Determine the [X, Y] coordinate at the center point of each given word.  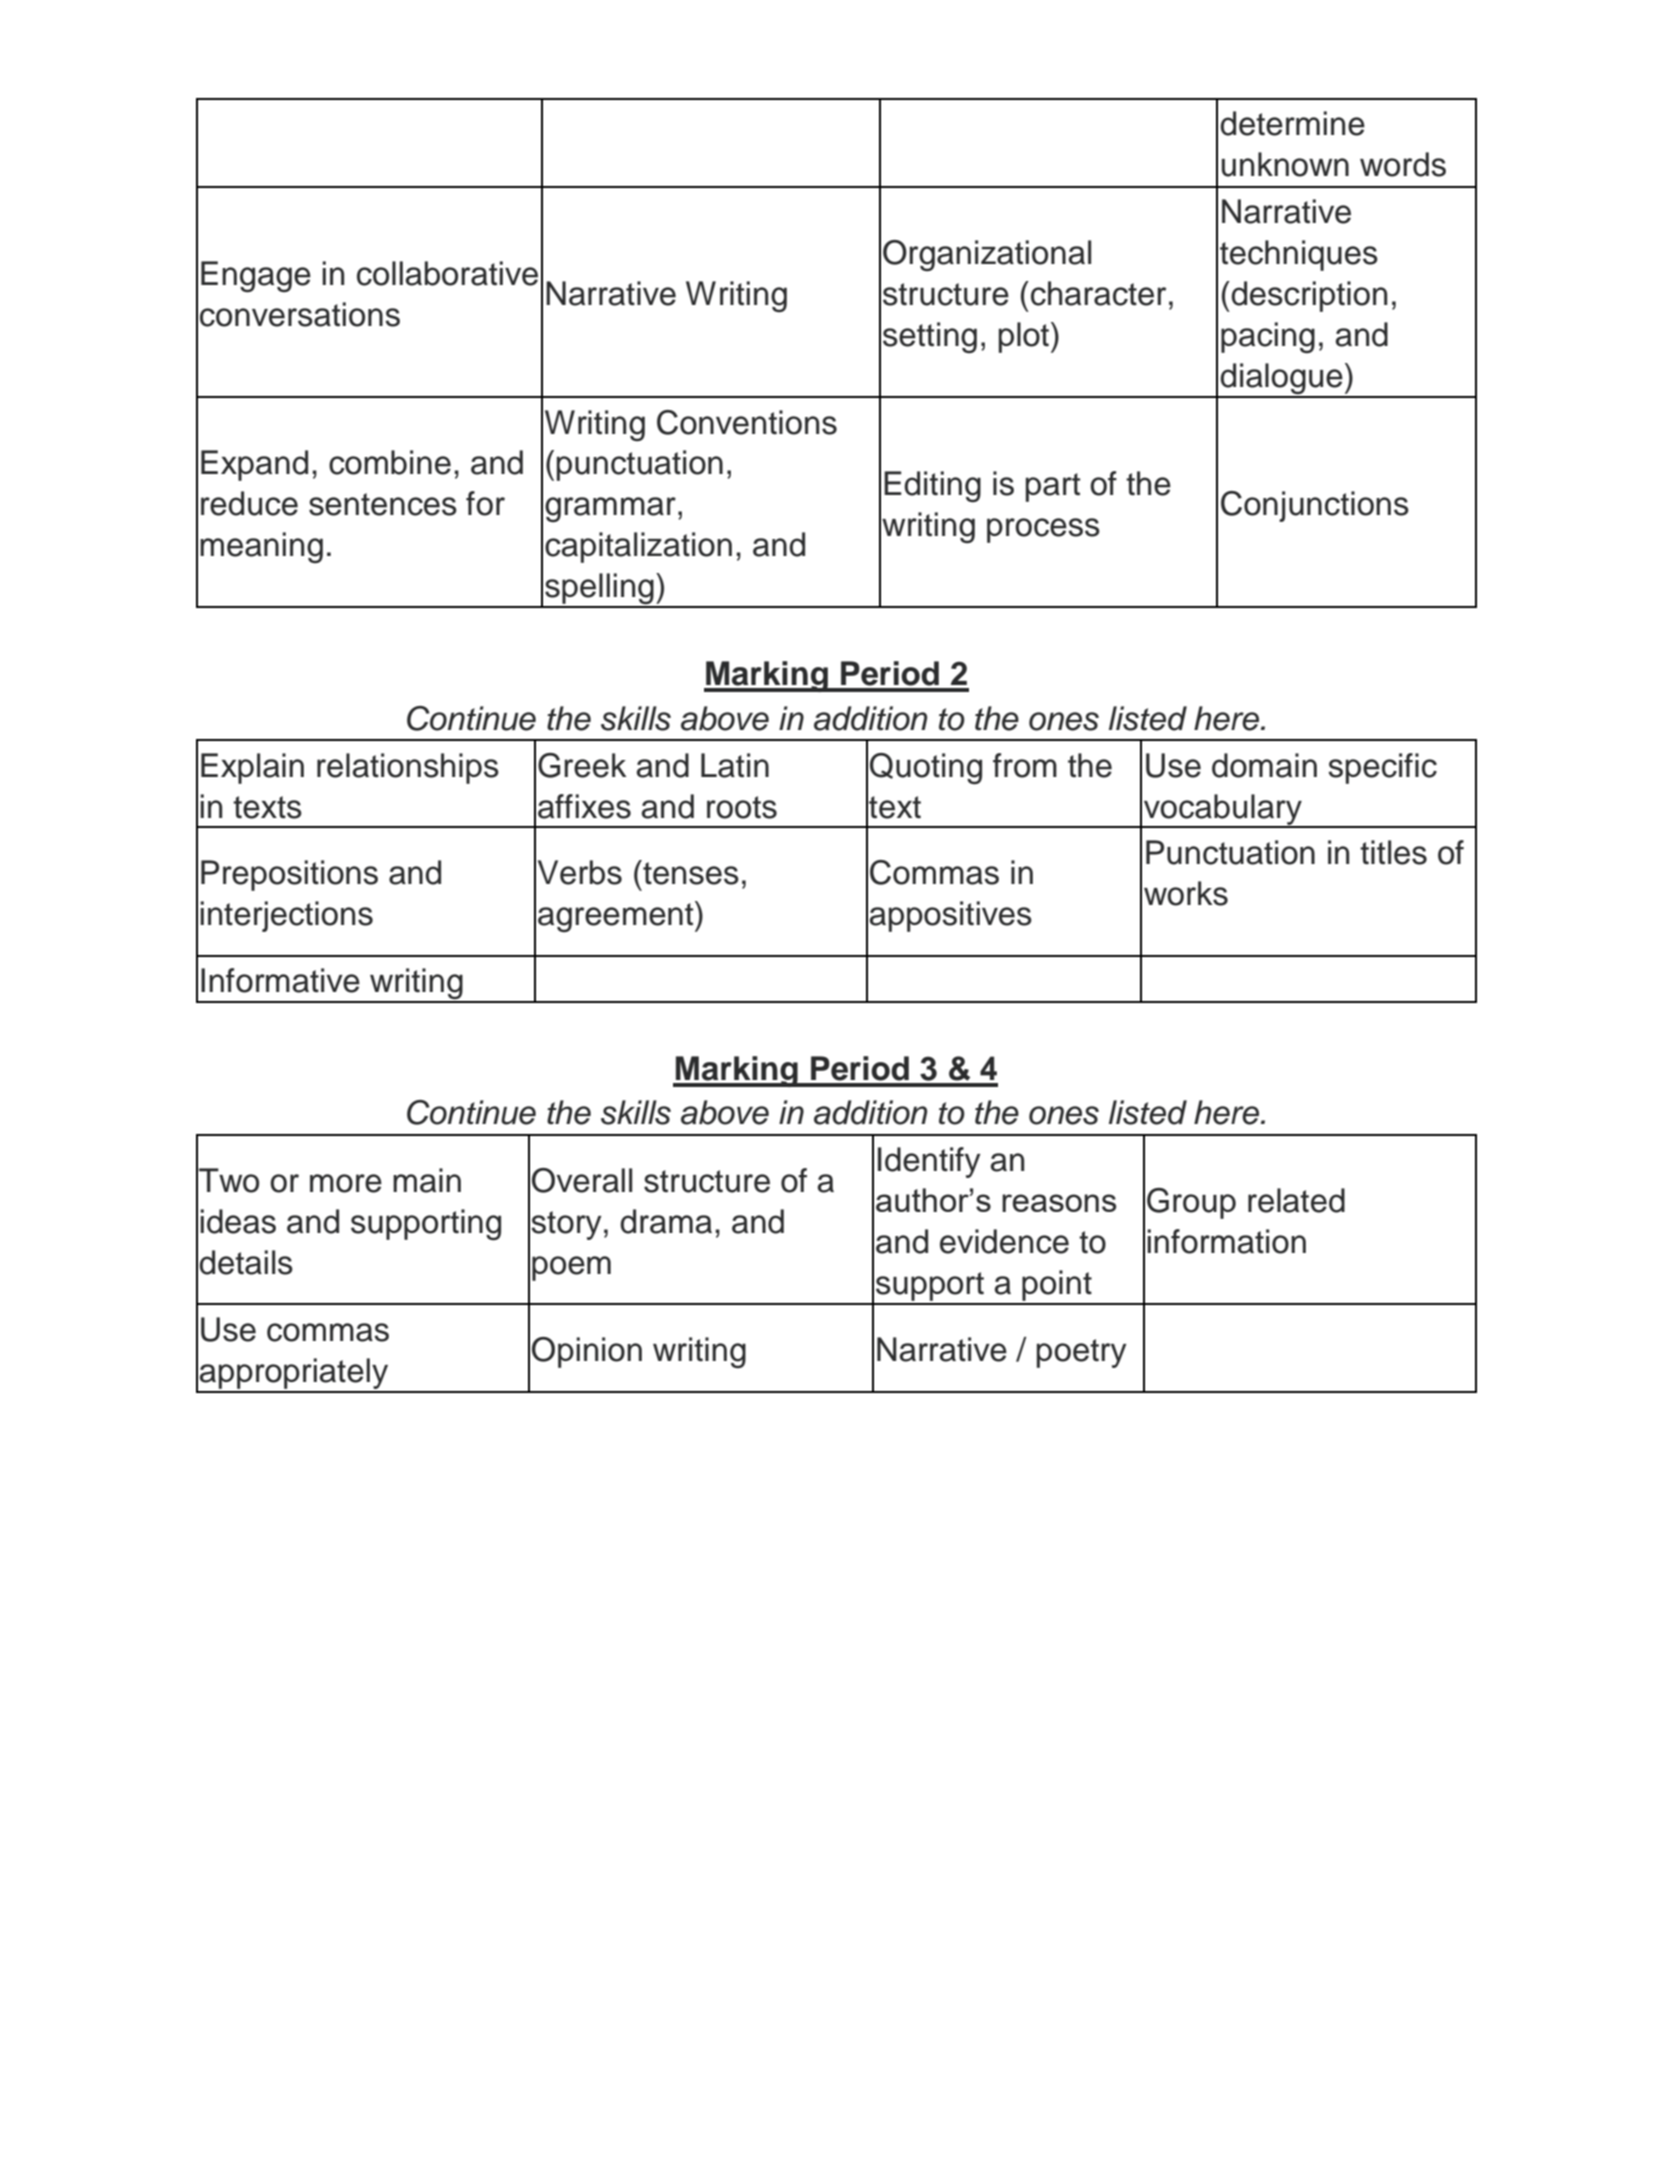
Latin [735, 765]
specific [1382, 768]
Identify [929, 1162]
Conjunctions [1315, 506]
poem [571, 1268]
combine [390, 462]
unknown [1285, 164]
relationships [408, 768]
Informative [280, 980]
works [1186, 893]
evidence [1004, 1241]
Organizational [987, 256]
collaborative [447, 273]
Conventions [747, 422]
